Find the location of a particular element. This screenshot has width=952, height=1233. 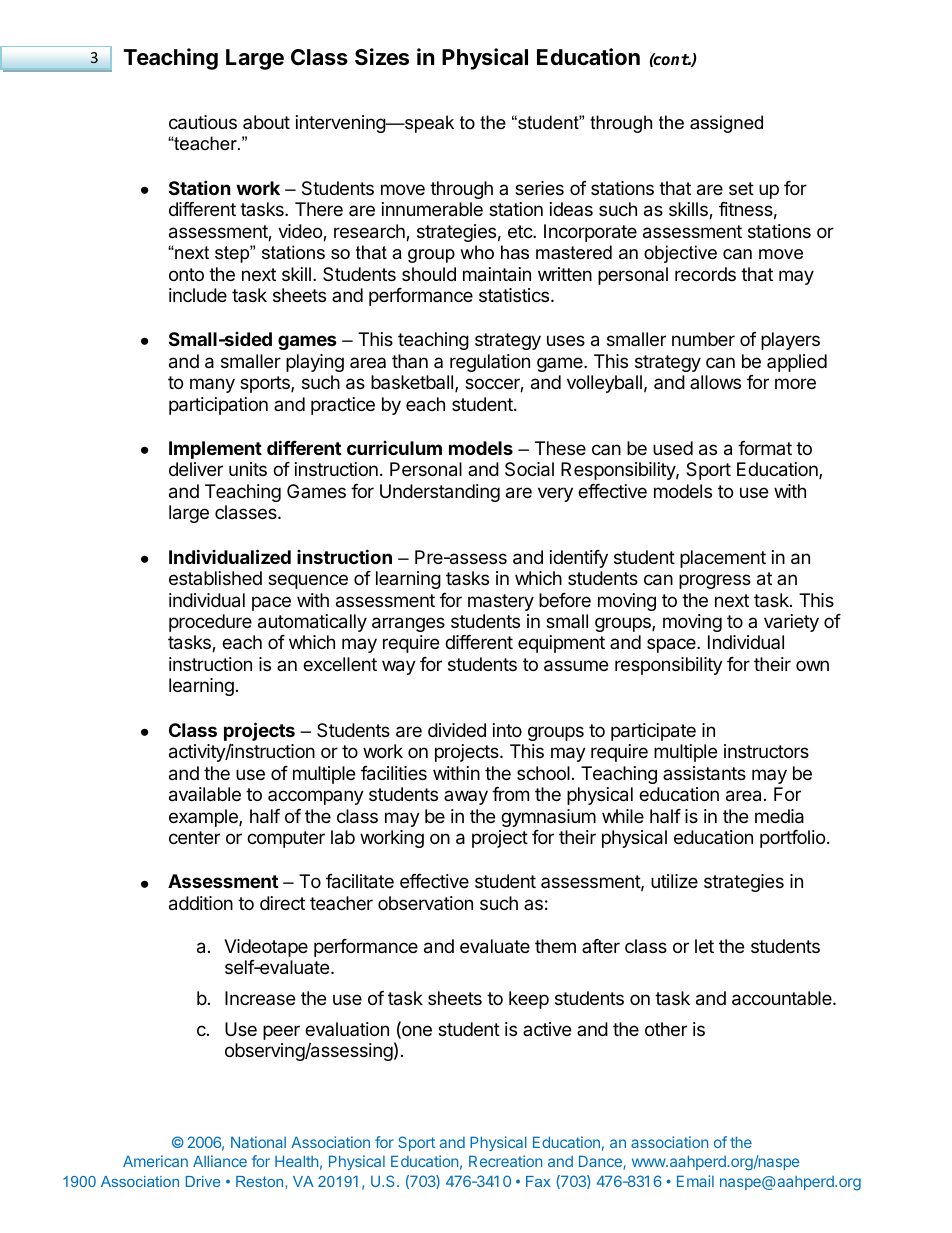

progress is located at coordinates (715, 581).
